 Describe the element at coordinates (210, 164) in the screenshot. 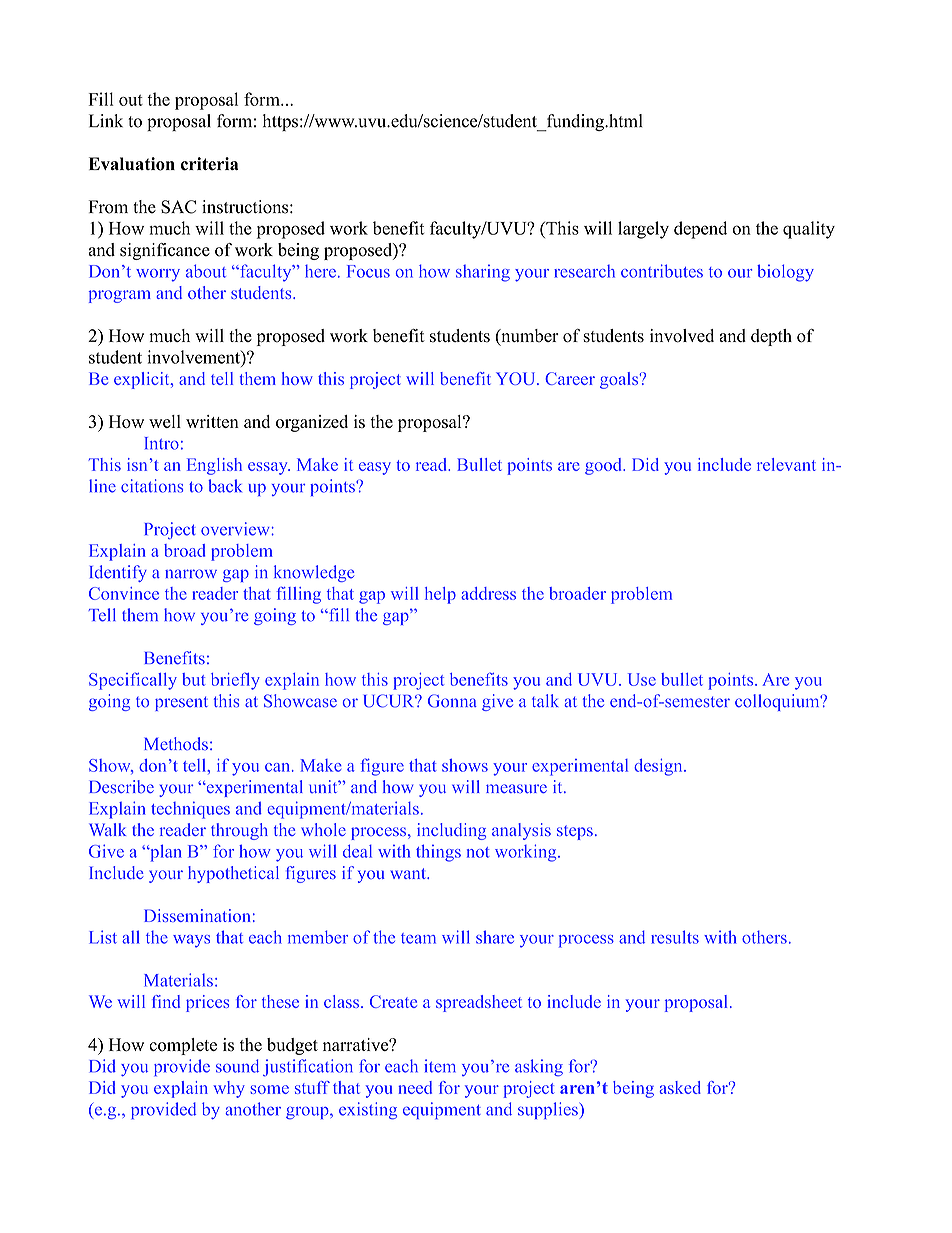

I see `criteria` at that location.
